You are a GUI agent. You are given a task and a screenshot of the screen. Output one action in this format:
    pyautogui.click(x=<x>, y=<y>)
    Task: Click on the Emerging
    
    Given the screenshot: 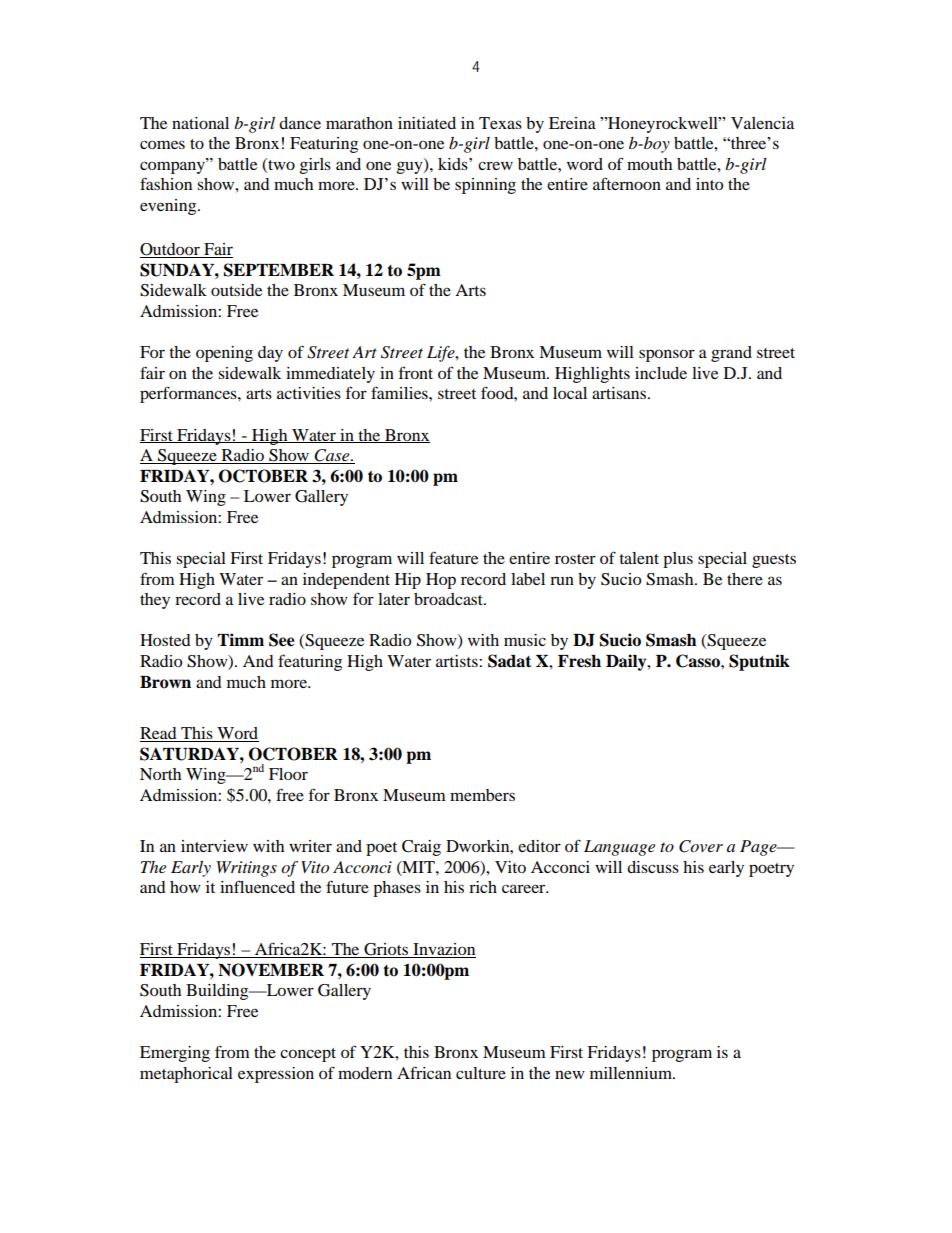 What is the action you would take?
    pyautogui.click(x=175, y=1054)
